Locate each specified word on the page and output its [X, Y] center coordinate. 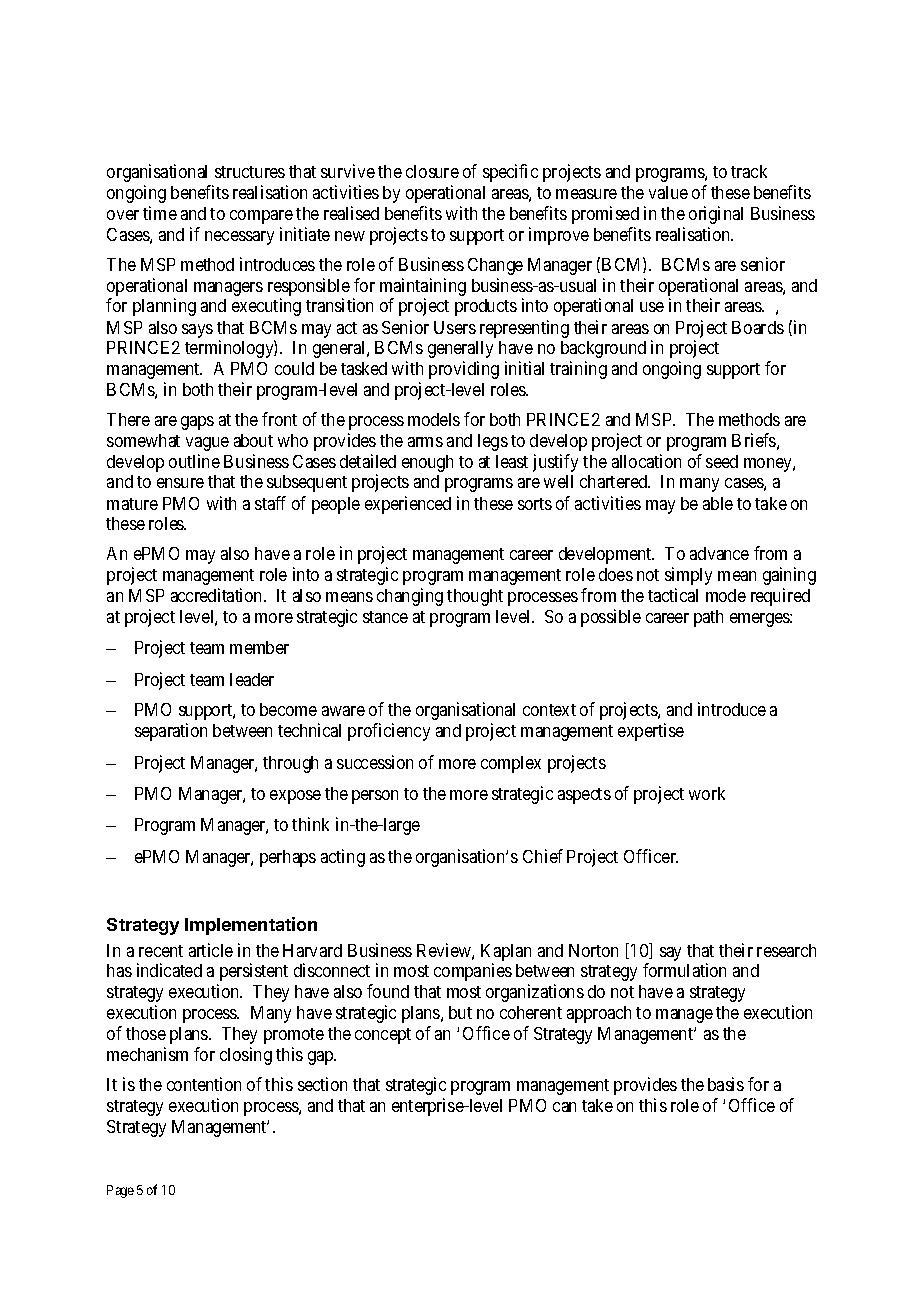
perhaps [288, 858]
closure [432, 171]
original [716, 215]
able [718, 503]
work [707, 793]
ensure [180, 483]
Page [120, 1191]
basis [726, 1084]
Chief [543, 856]
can [564, 1107]
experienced [408, 505]
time [160, 213]
